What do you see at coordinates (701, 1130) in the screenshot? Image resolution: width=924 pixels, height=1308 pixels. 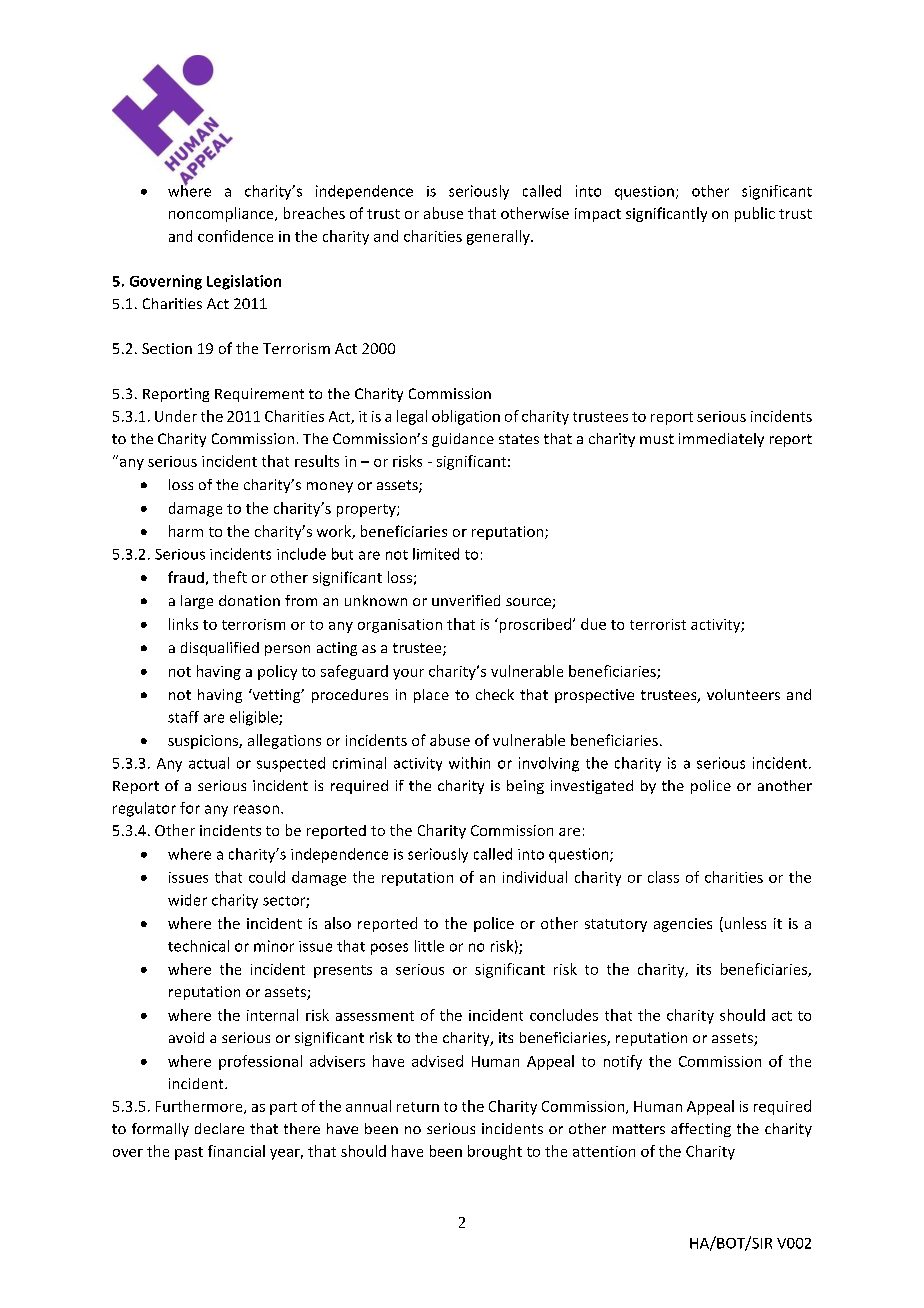 I see `affecting` at bounding box center [701, 1130].
